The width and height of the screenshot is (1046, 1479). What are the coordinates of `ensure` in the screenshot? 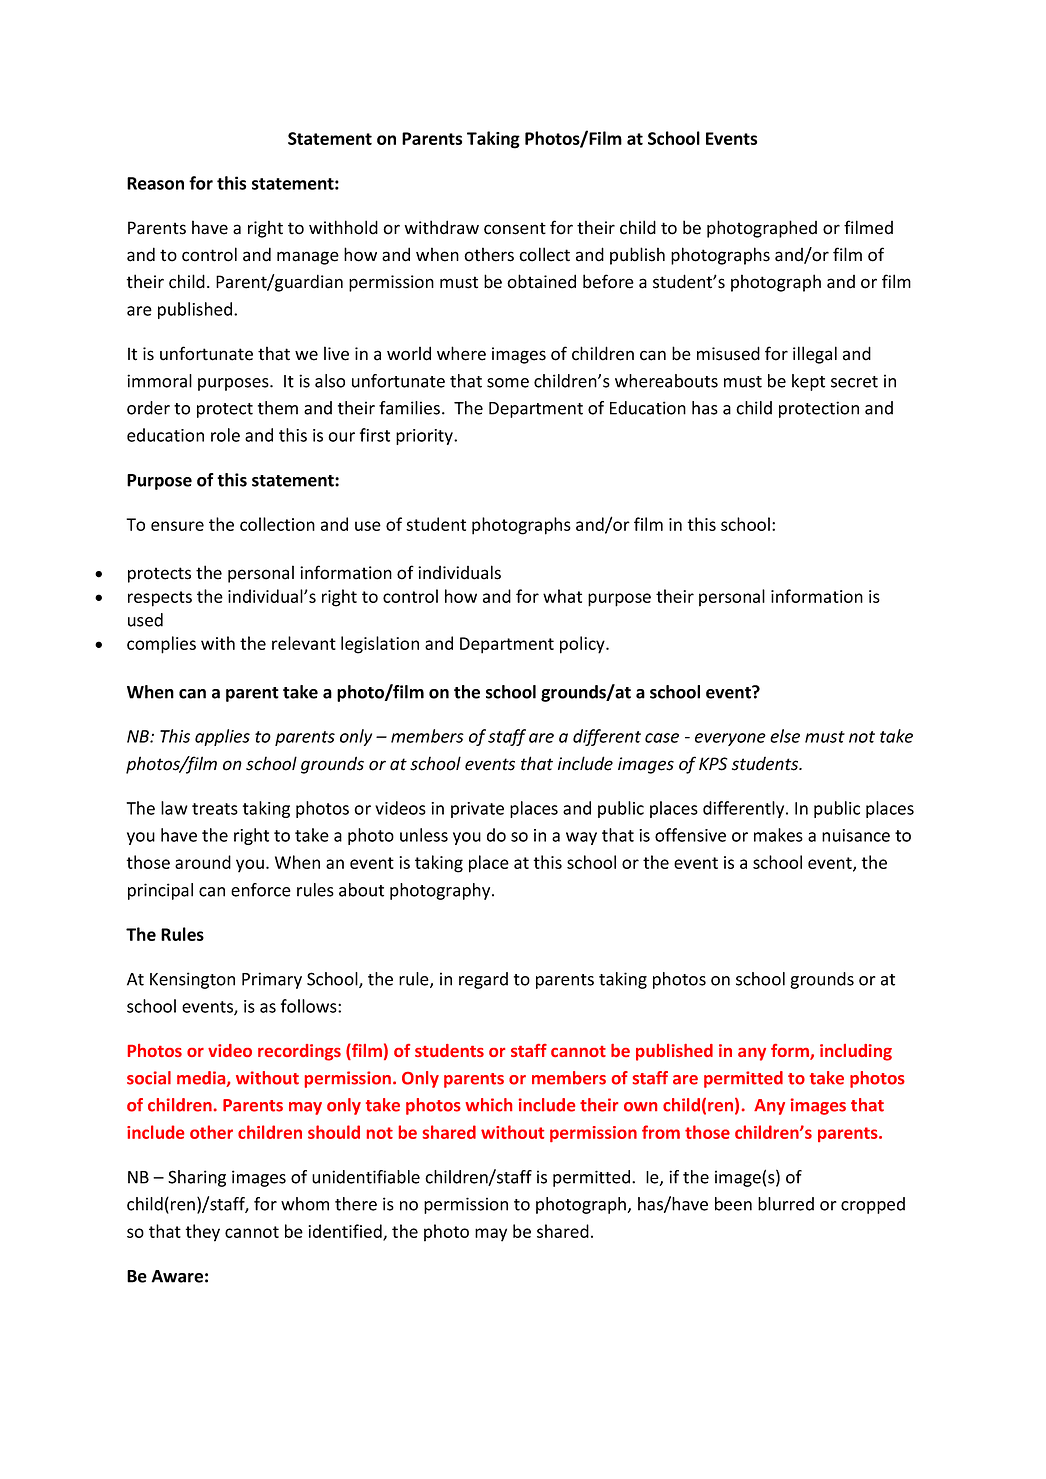 It's located at (177, 526).
